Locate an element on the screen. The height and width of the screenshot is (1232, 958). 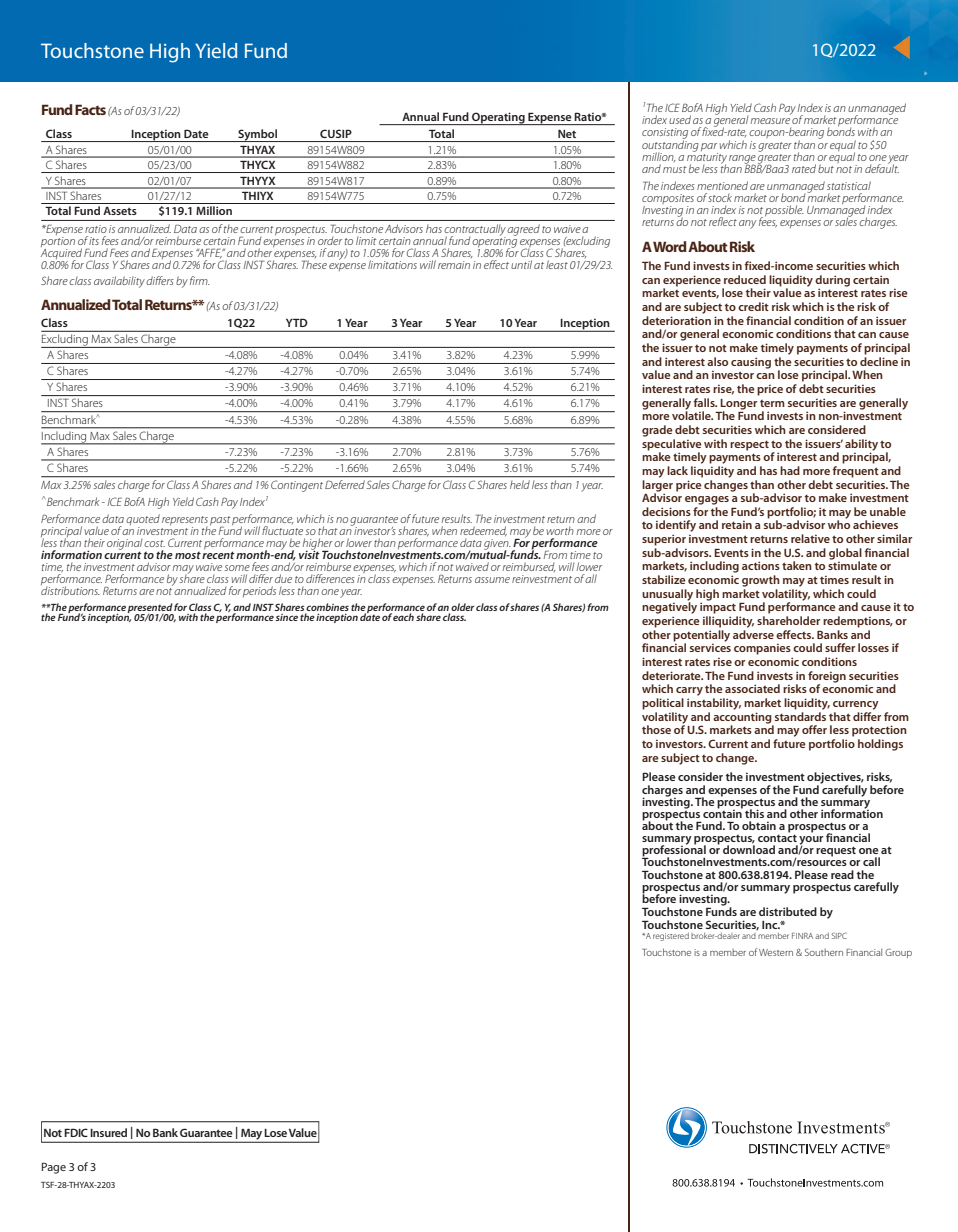
companies is located at coordinates (762, 649).
